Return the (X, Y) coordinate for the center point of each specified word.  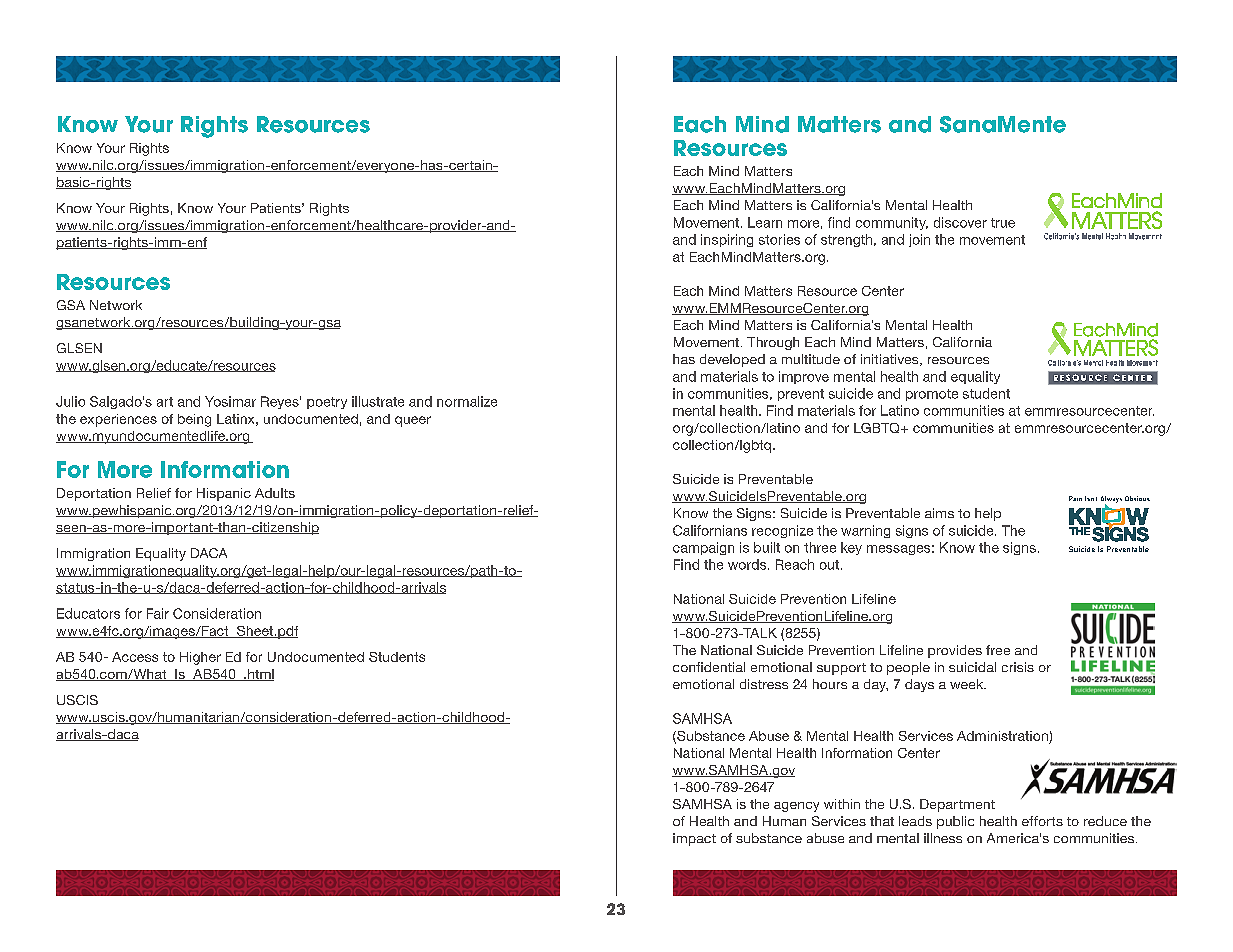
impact (694, 839)
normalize (467, 401)
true (1003, 223)
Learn (765, 222)
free (998, 650)
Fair (158, 613)
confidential (709, 667)
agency (796, 807)
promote (932, 395)
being (194, 420)
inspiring (727, 240)
